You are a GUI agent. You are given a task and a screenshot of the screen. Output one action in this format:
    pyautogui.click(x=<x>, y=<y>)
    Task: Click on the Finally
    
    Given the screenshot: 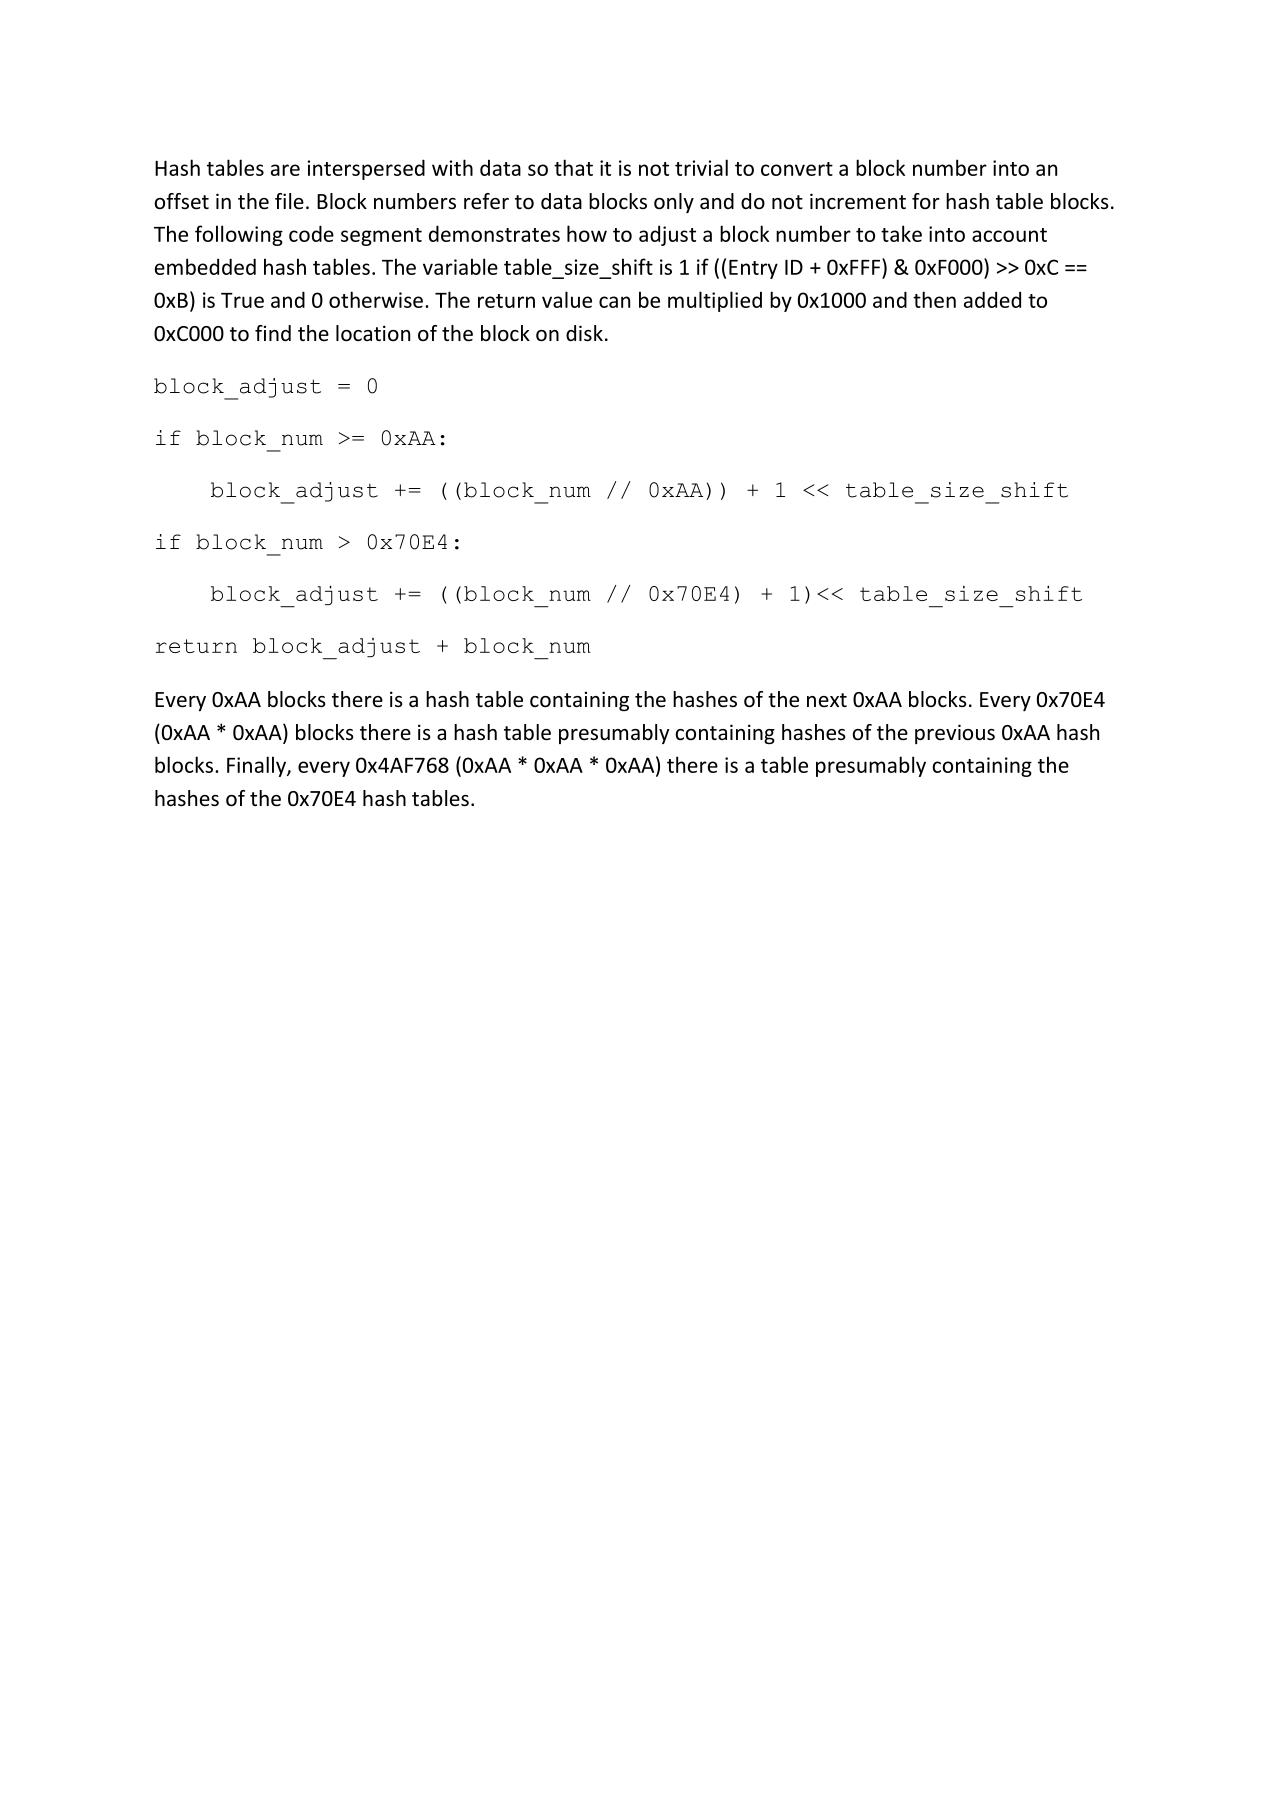 What is the action you would take?
    pyautogui.click(x=257, y=766)
